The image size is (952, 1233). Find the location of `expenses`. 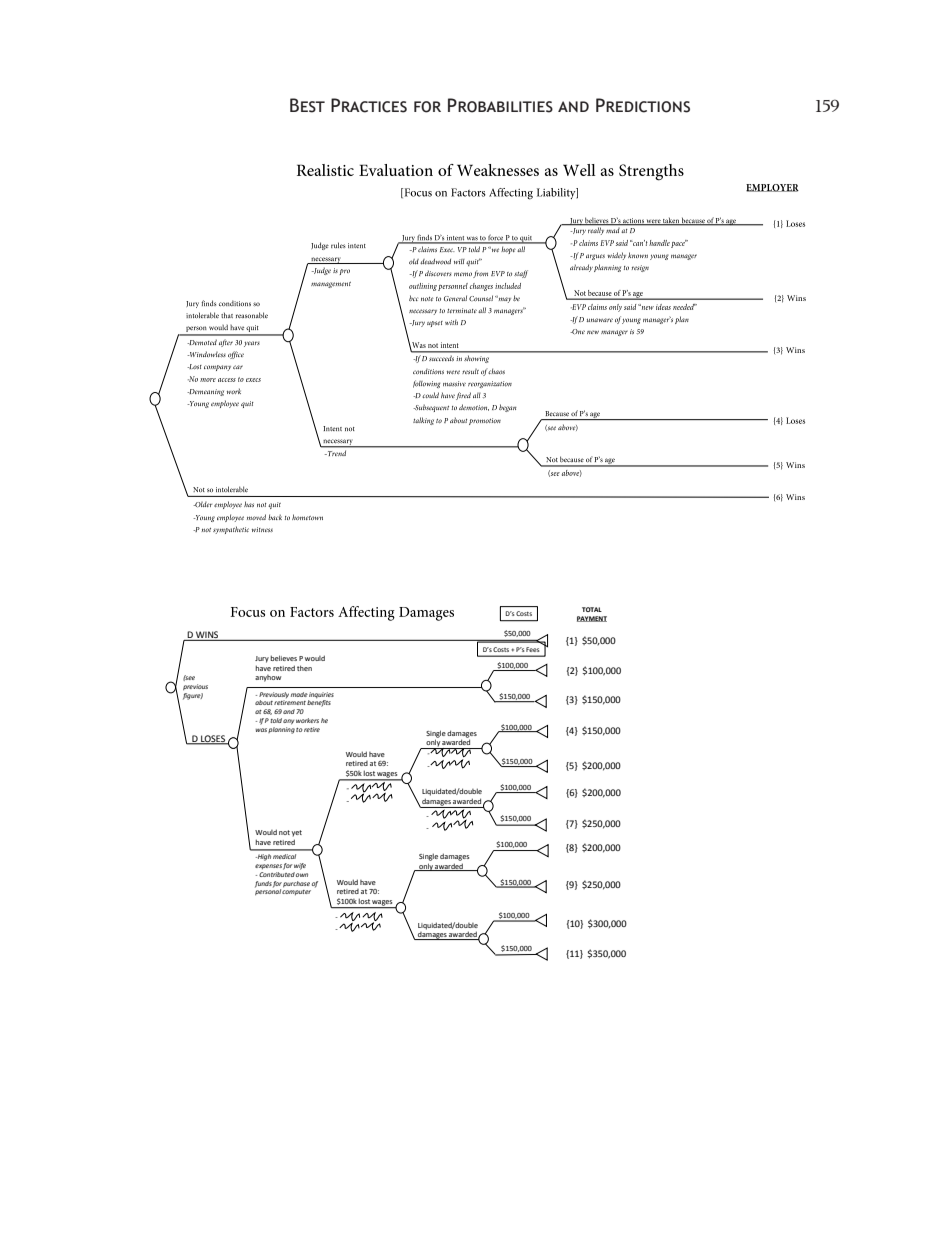

expenses is located at coordinates (268, 866).
